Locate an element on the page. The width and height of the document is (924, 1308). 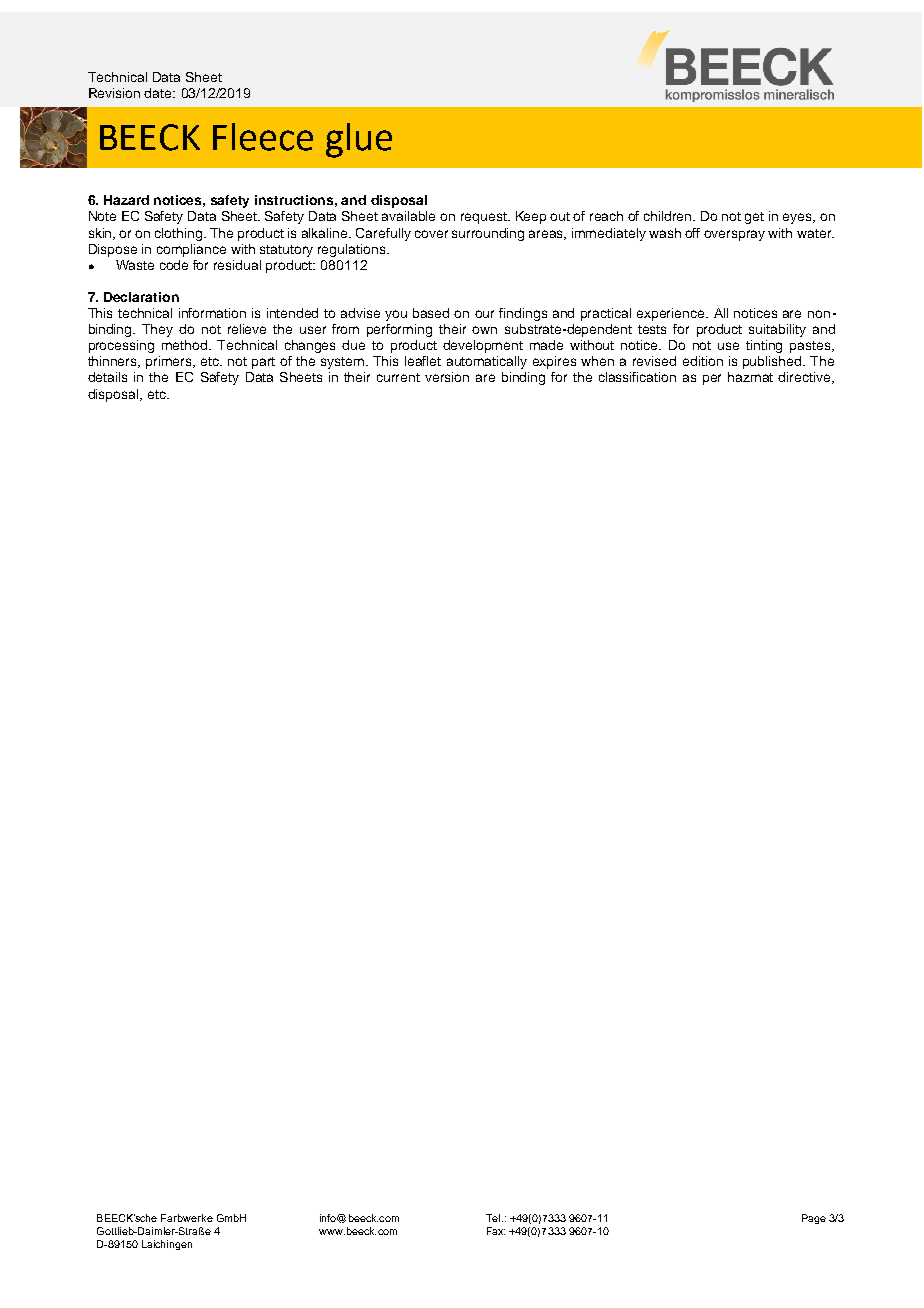
Page is located at coordinates (814, 1219).
